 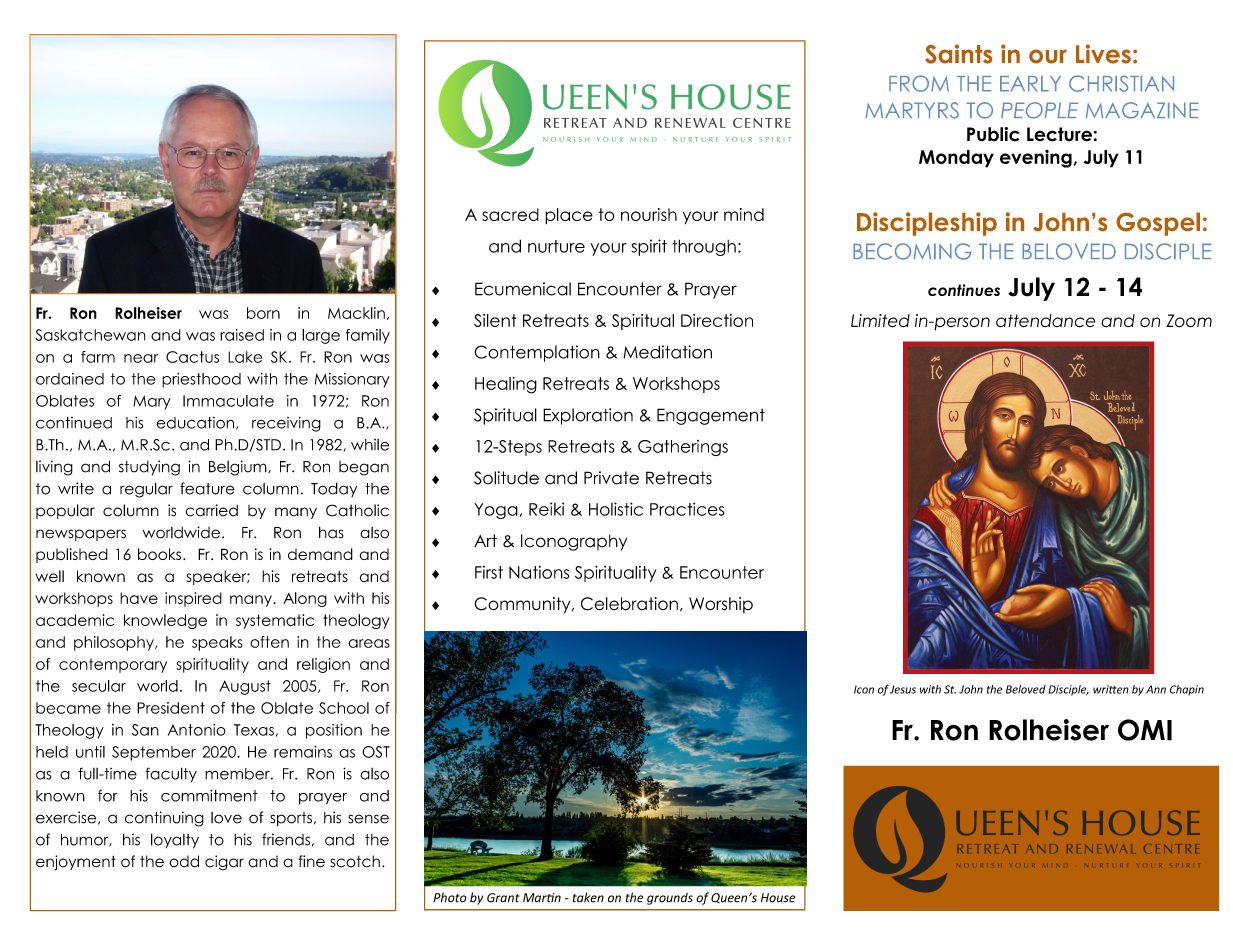 What do you see at coordinates (611, 478) in the screenshot?
I see `Private` at bounding box center [611, 478].
